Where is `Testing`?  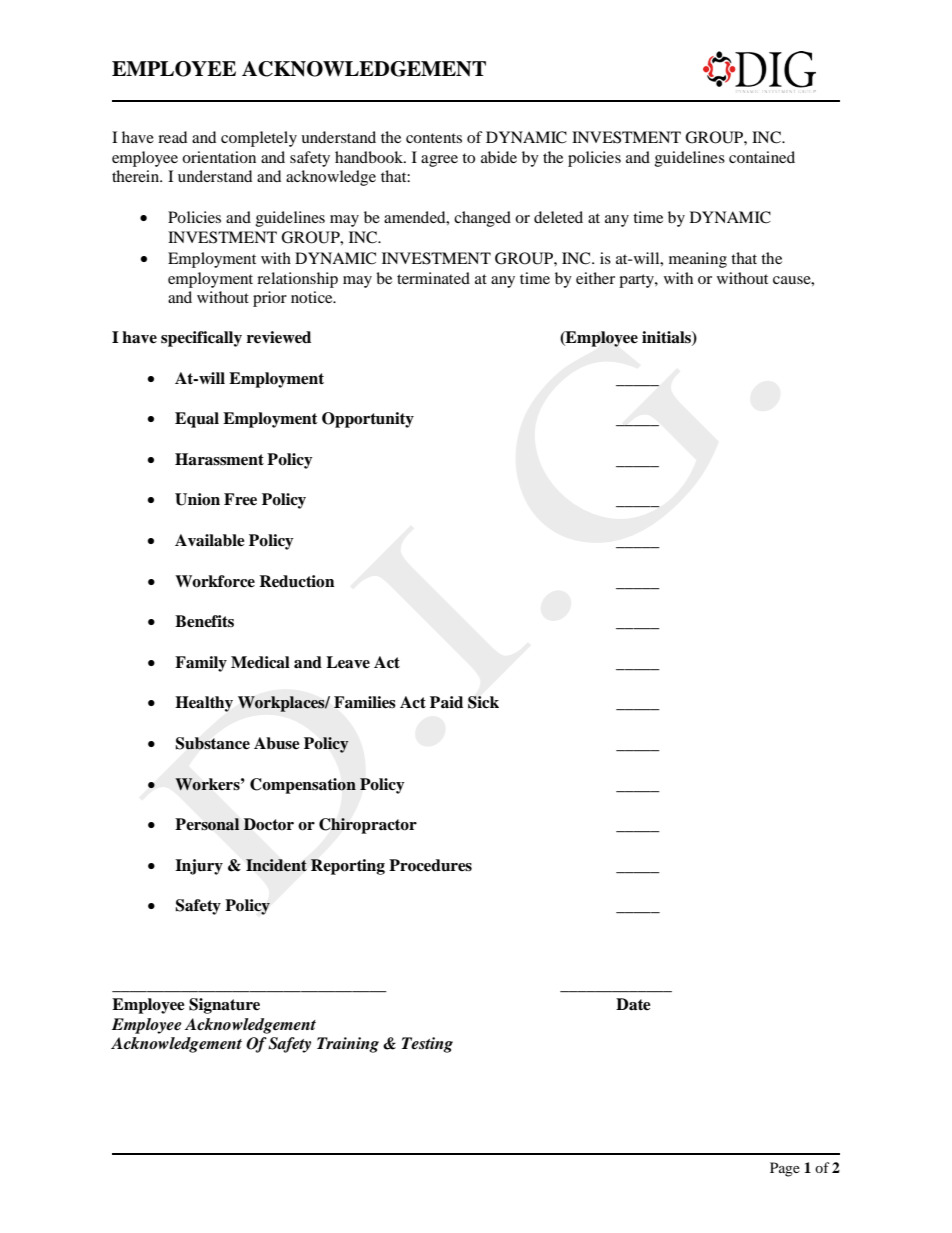 Testing is located at coordinates (427, 1045).
